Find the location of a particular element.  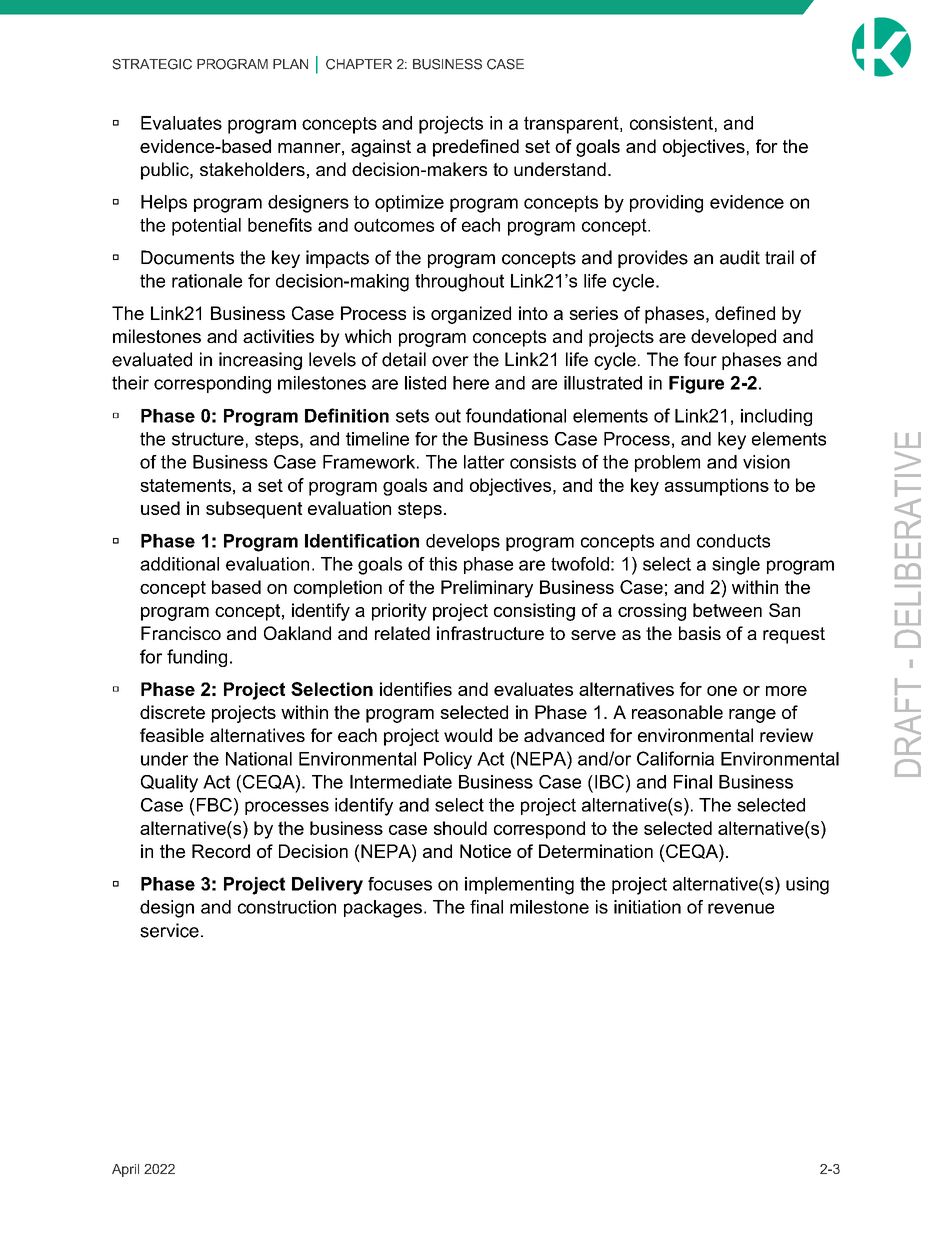

STRATEGIC is located at coordinates (152, 64).
